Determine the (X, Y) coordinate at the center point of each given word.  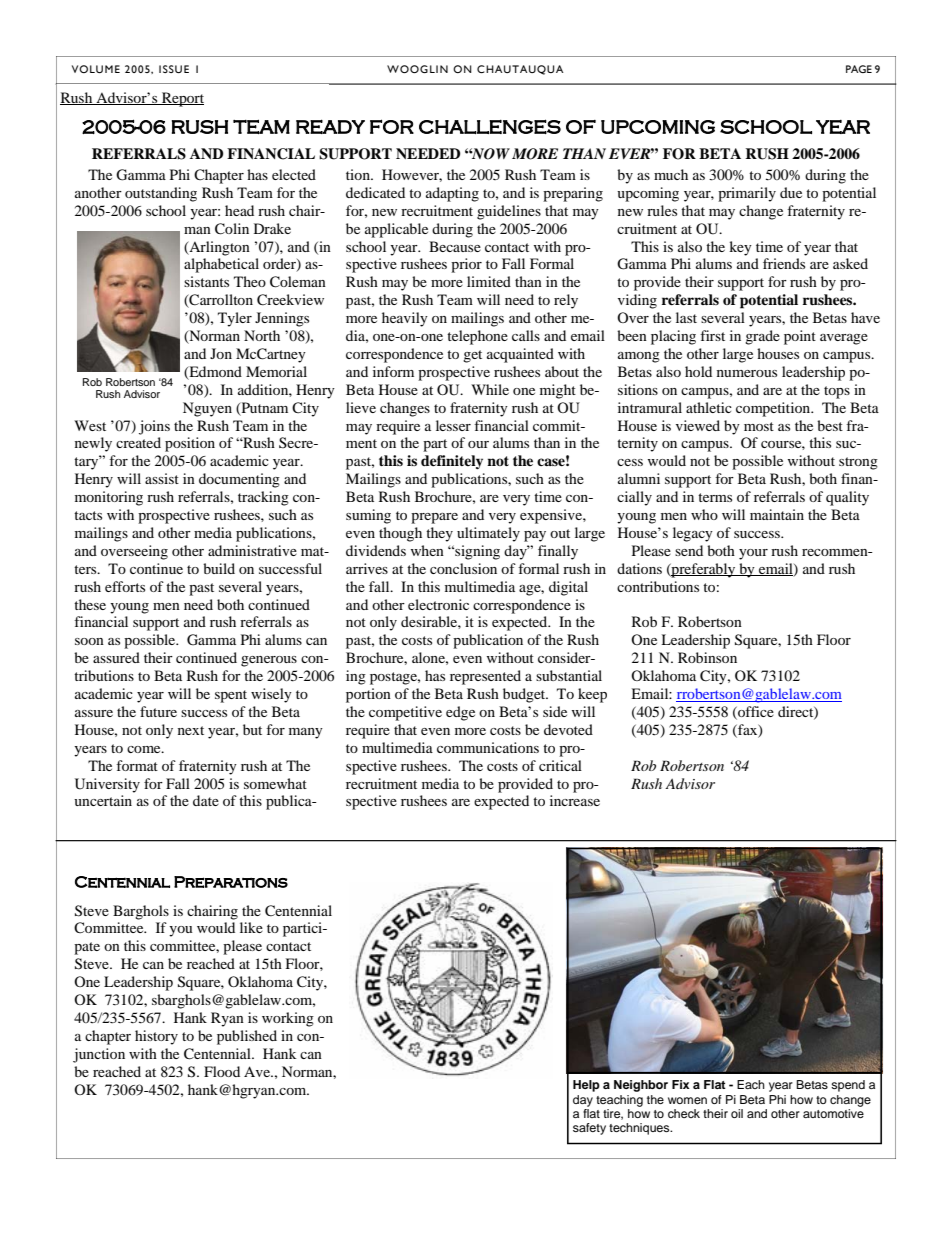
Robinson (707, 657)
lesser (453, 425)
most (759, 426)
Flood (222, 1071)
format (137, 765)
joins (154, 427)
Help (586, 1086)
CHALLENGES (490, 126)
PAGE (859, 69)
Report (182, 99)
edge (460, 713)
